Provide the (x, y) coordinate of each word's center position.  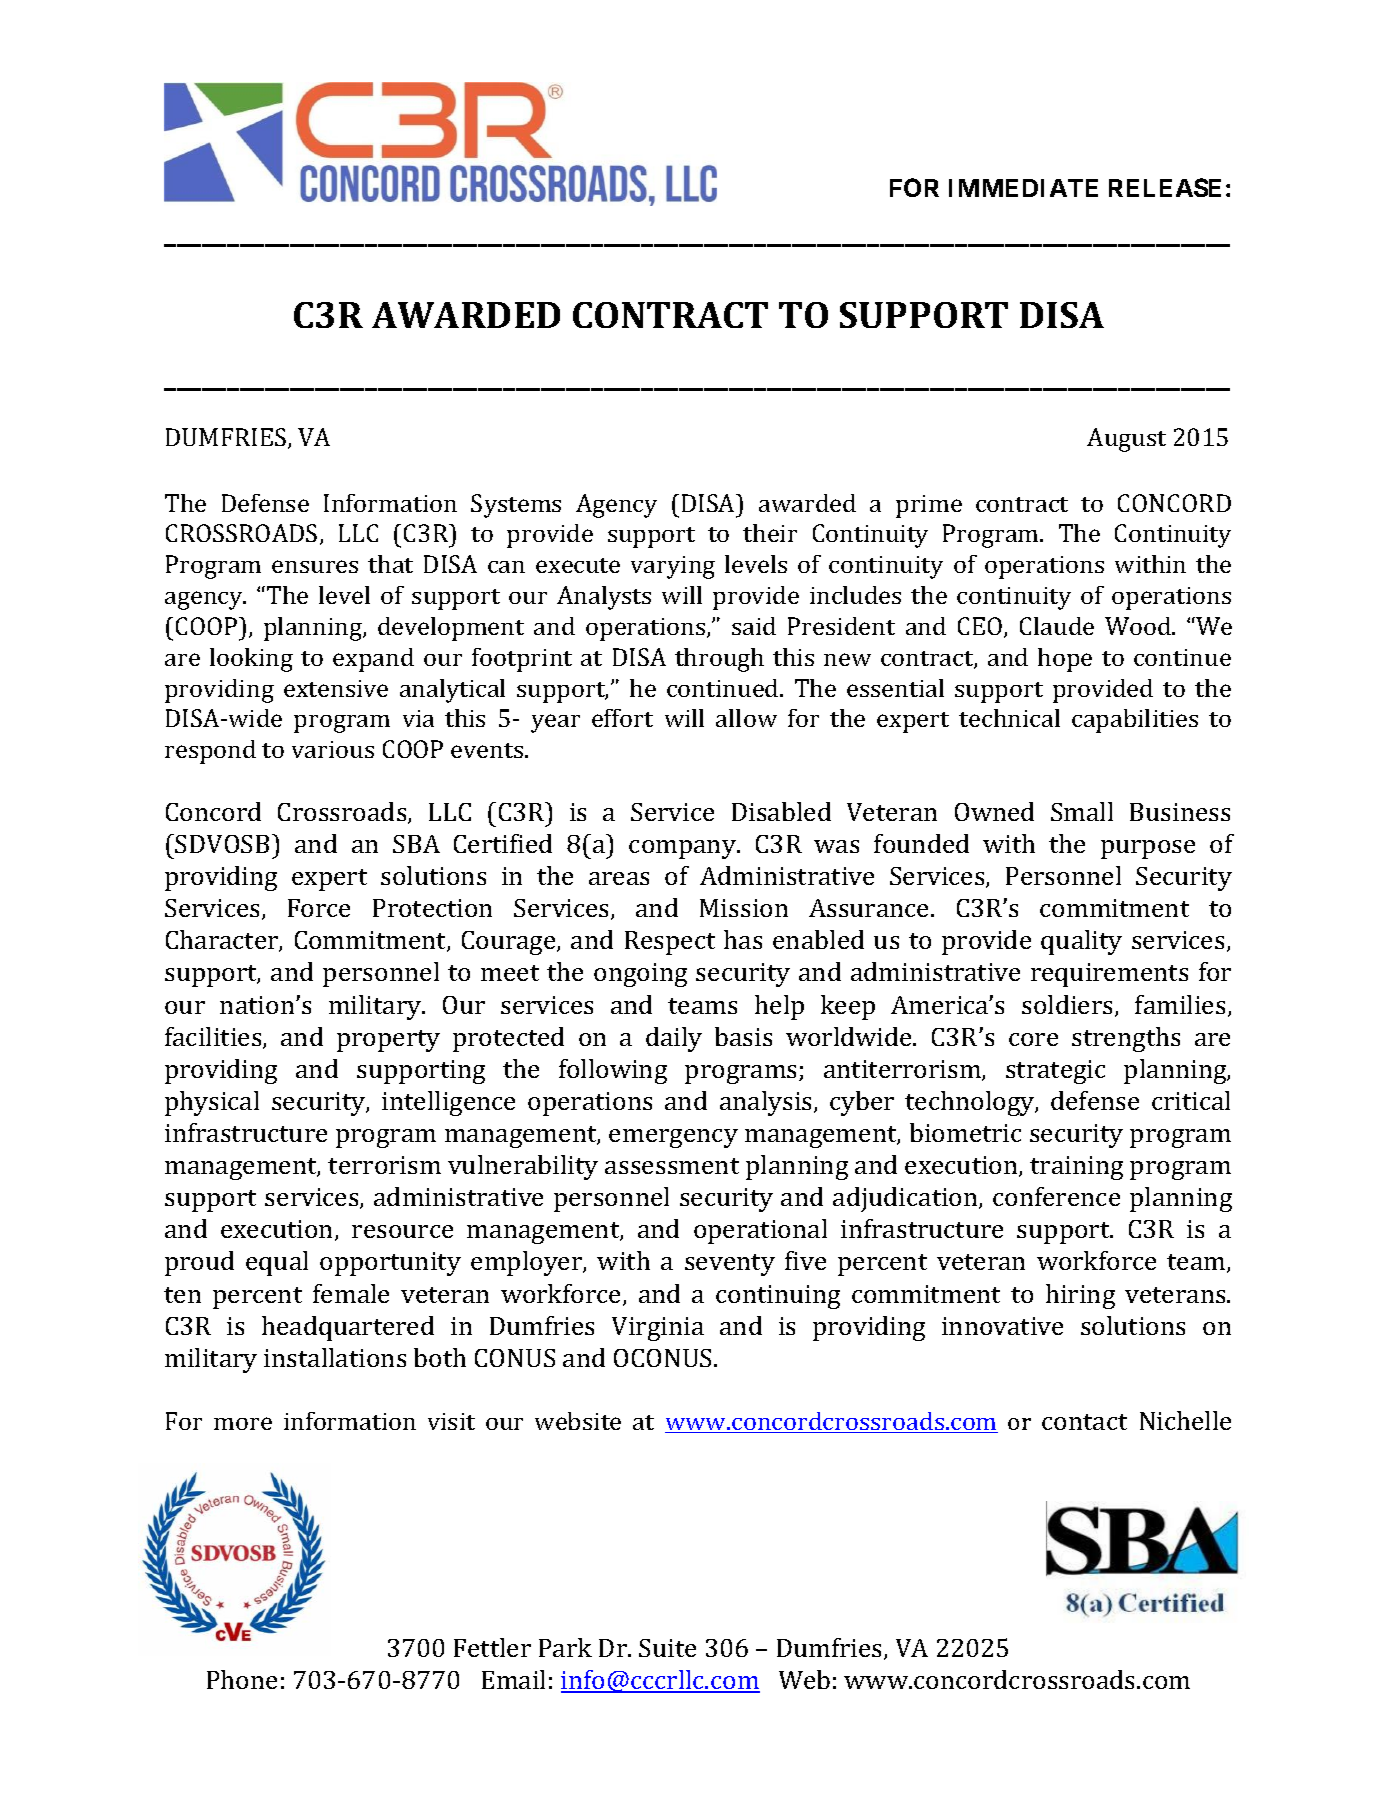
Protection (432, 908)
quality (1081, 942)
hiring (1080, 1296)
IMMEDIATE (1023, 188)
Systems (516, 506)
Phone (242, 1679)
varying (673, 567)
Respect (670, 943)
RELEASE (1165, 187)
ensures (315, 566)
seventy (730, 1265)
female (351, 1293)
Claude (1057, 626)
